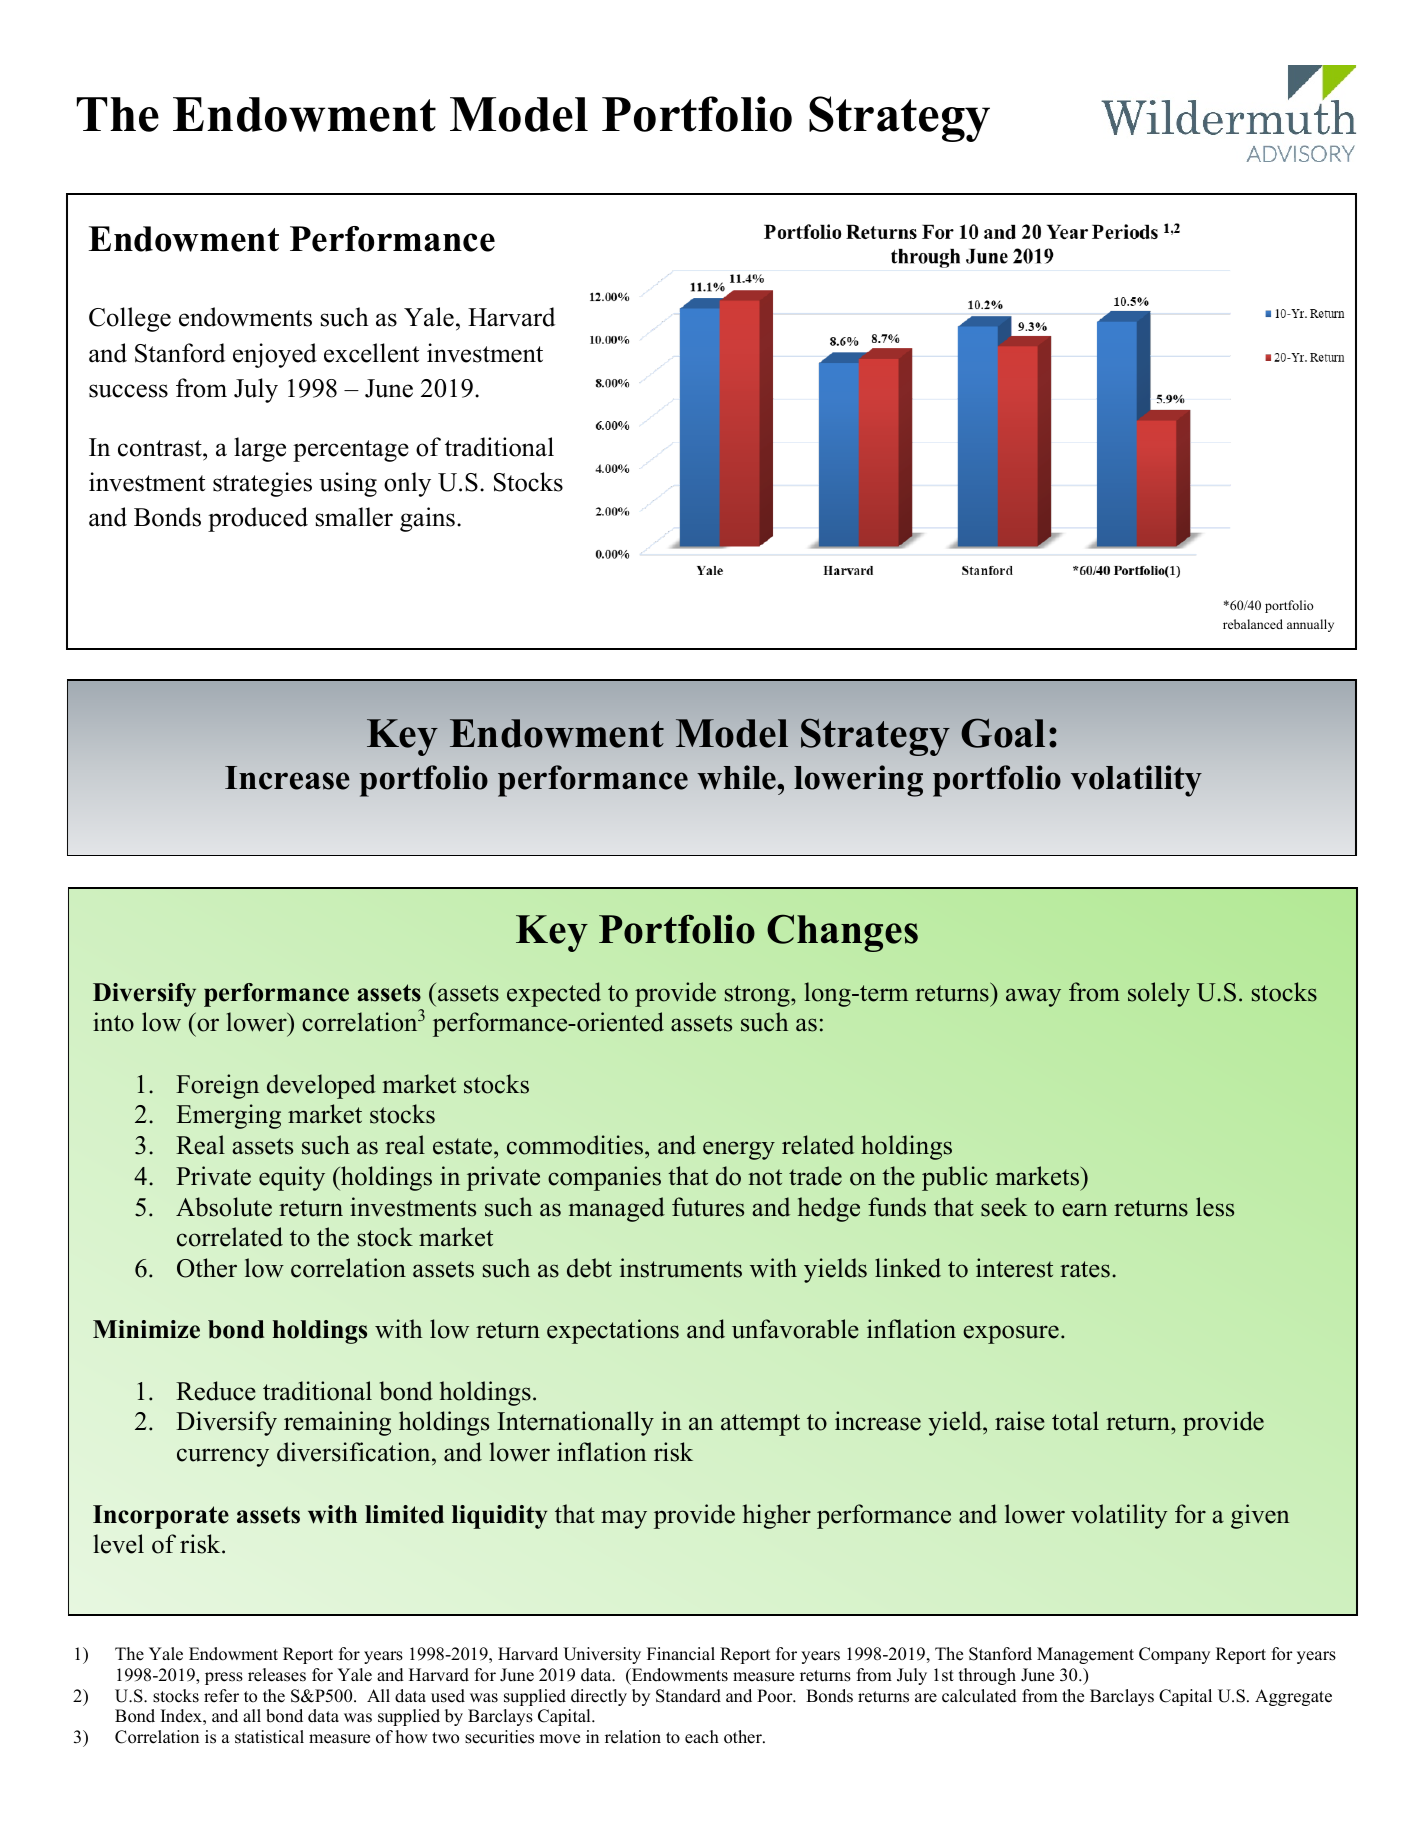 The image size is (1420, 1838). I want to click on rebalanced, so click(1253, 624).
